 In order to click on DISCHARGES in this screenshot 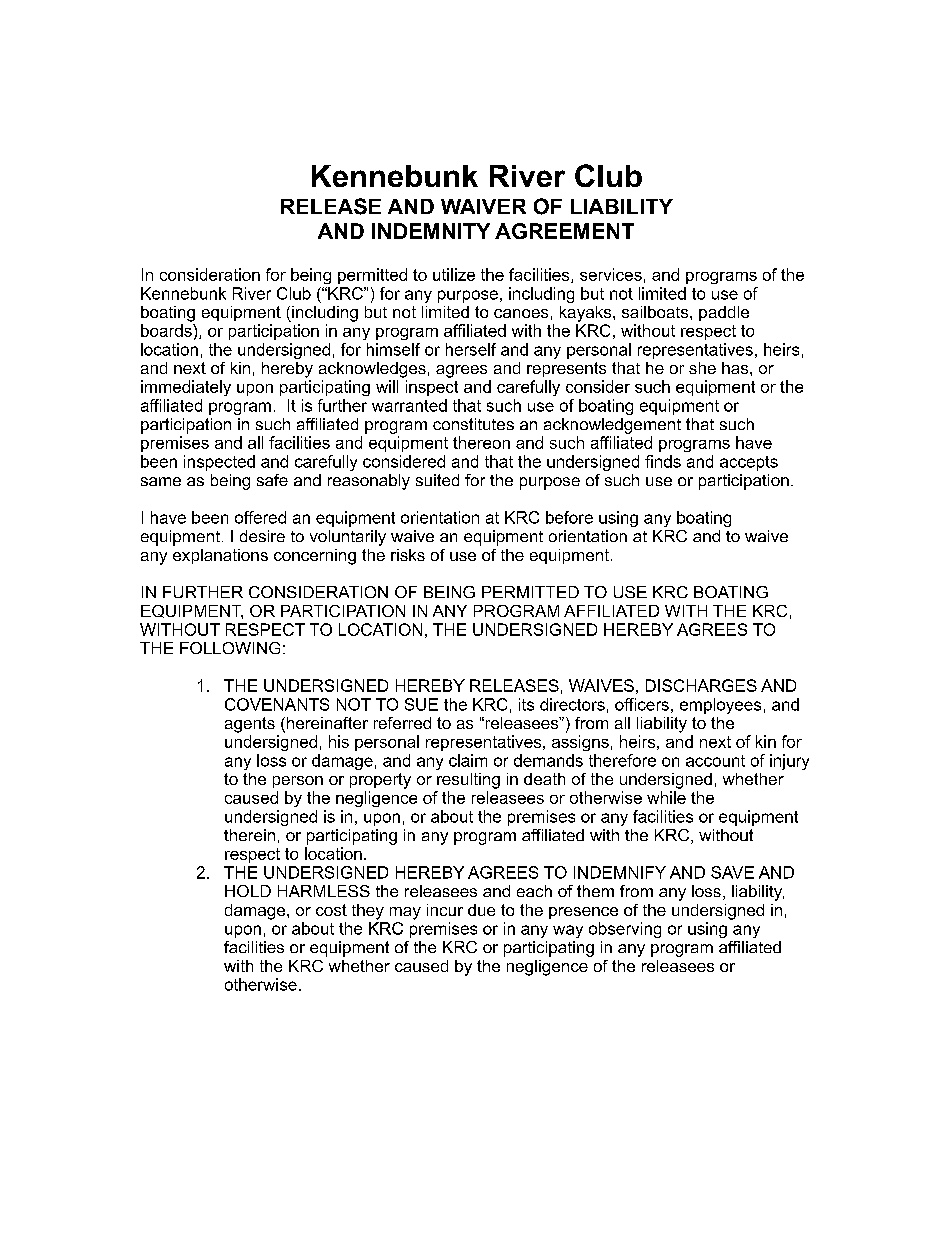, I will do `click(701, 685)`.
